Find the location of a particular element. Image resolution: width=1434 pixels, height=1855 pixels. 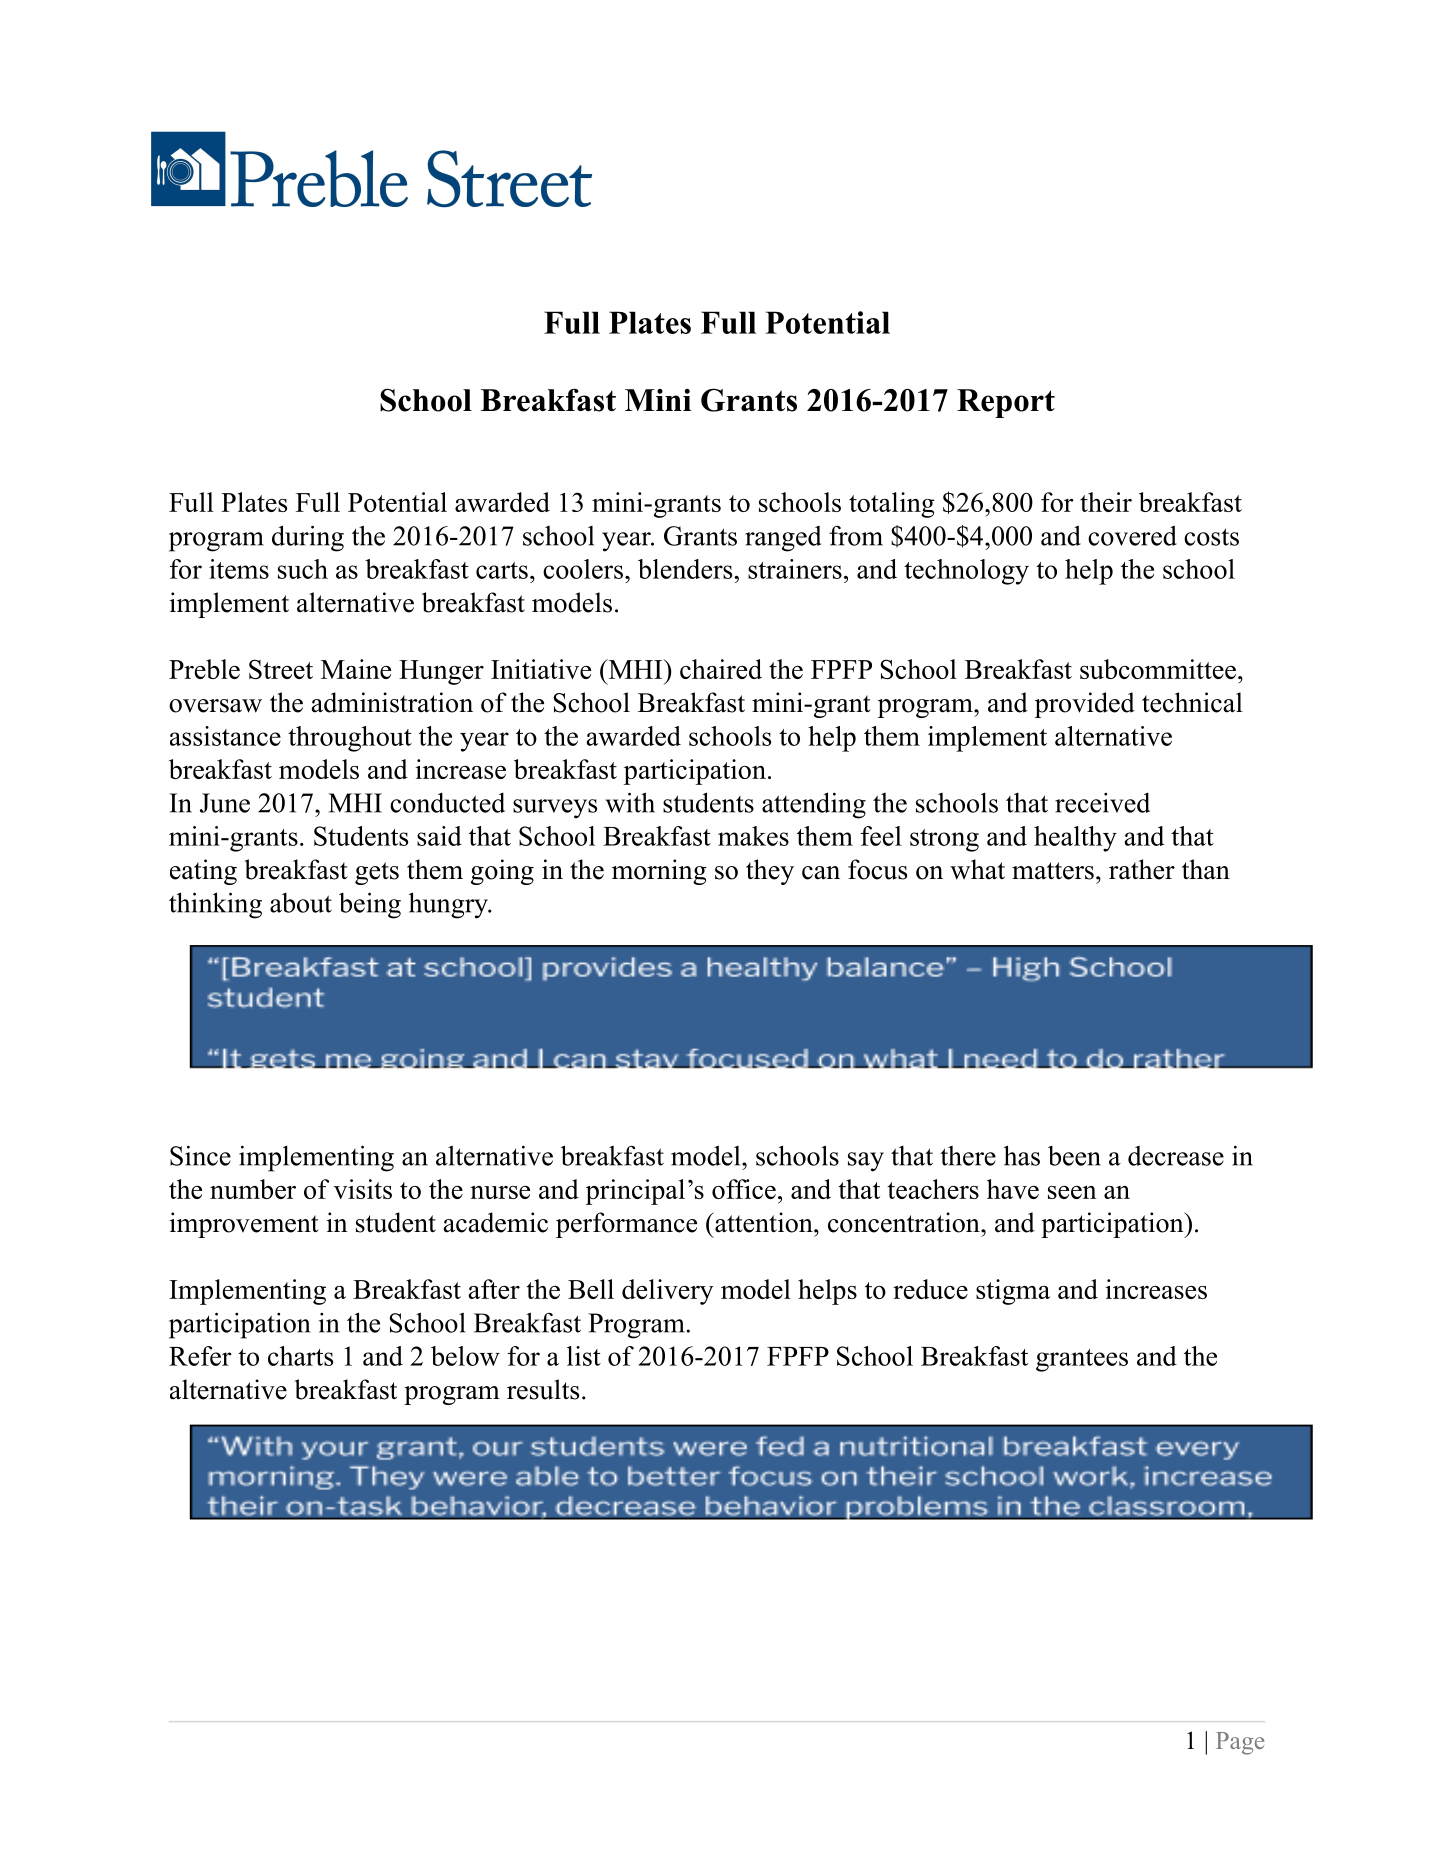

Page is located at coordinates (1240, 1743).
